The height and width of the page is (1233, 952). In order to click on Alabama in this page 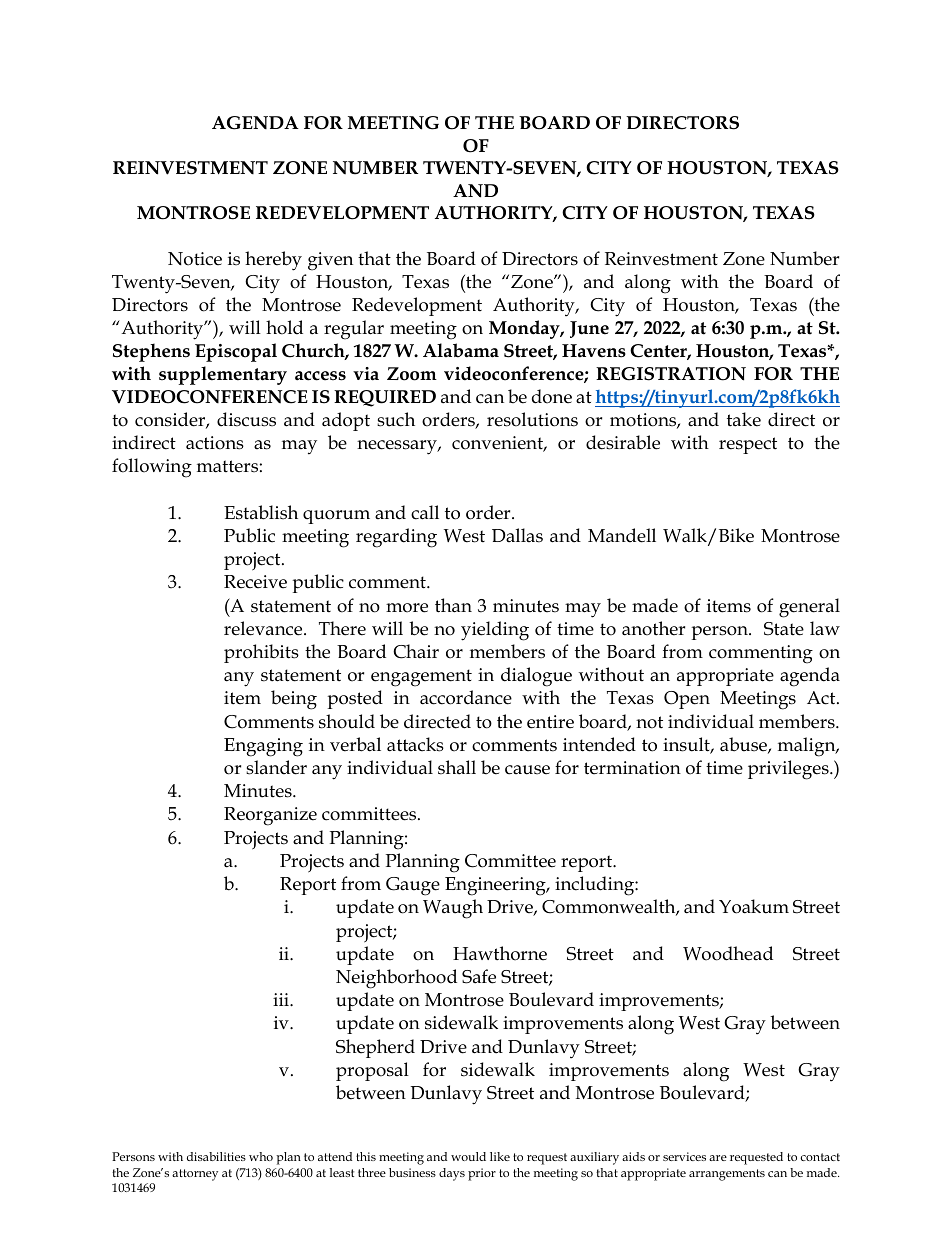, I will do `click(461, 350)`.
